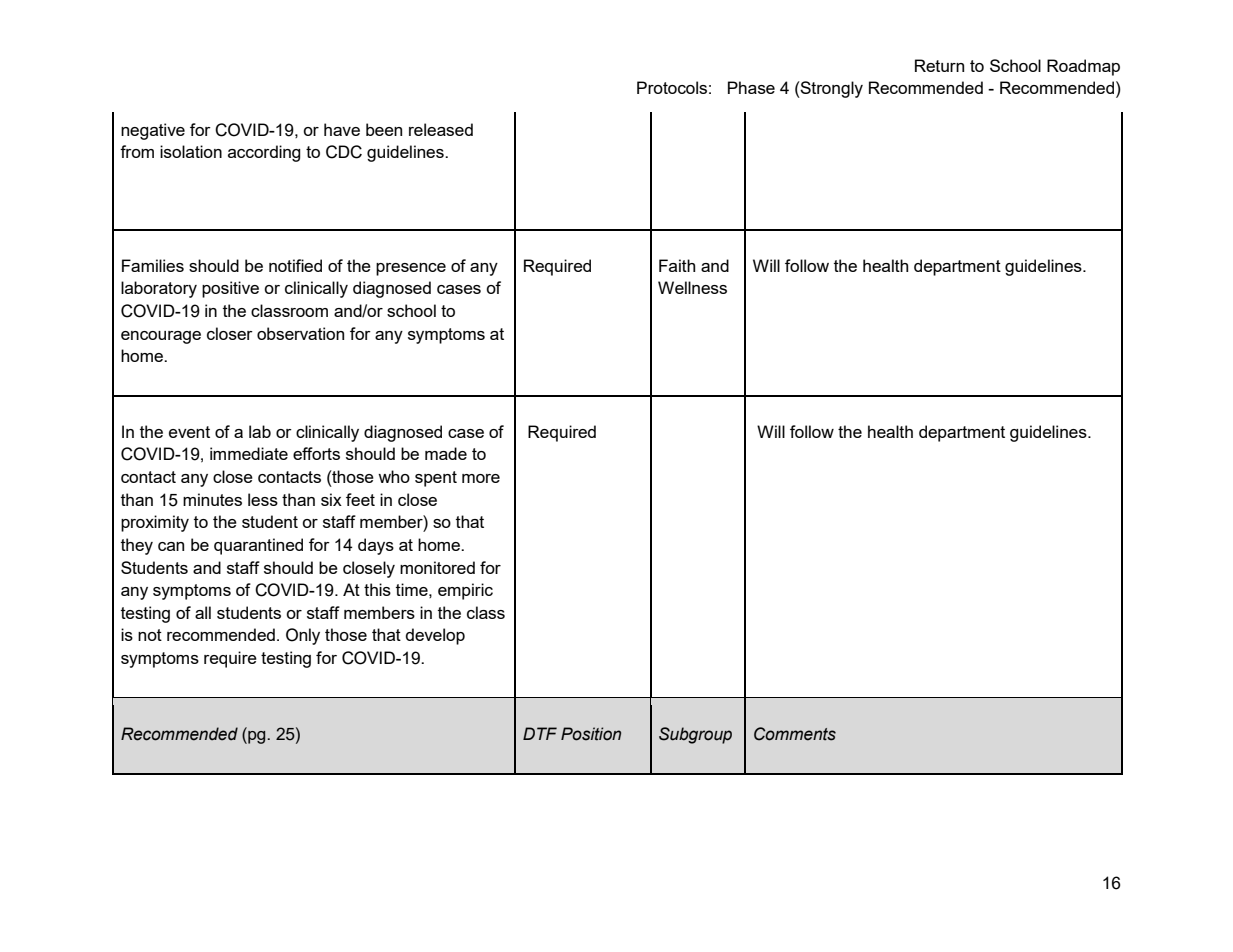  I want to click on made, so click(446, 453).
